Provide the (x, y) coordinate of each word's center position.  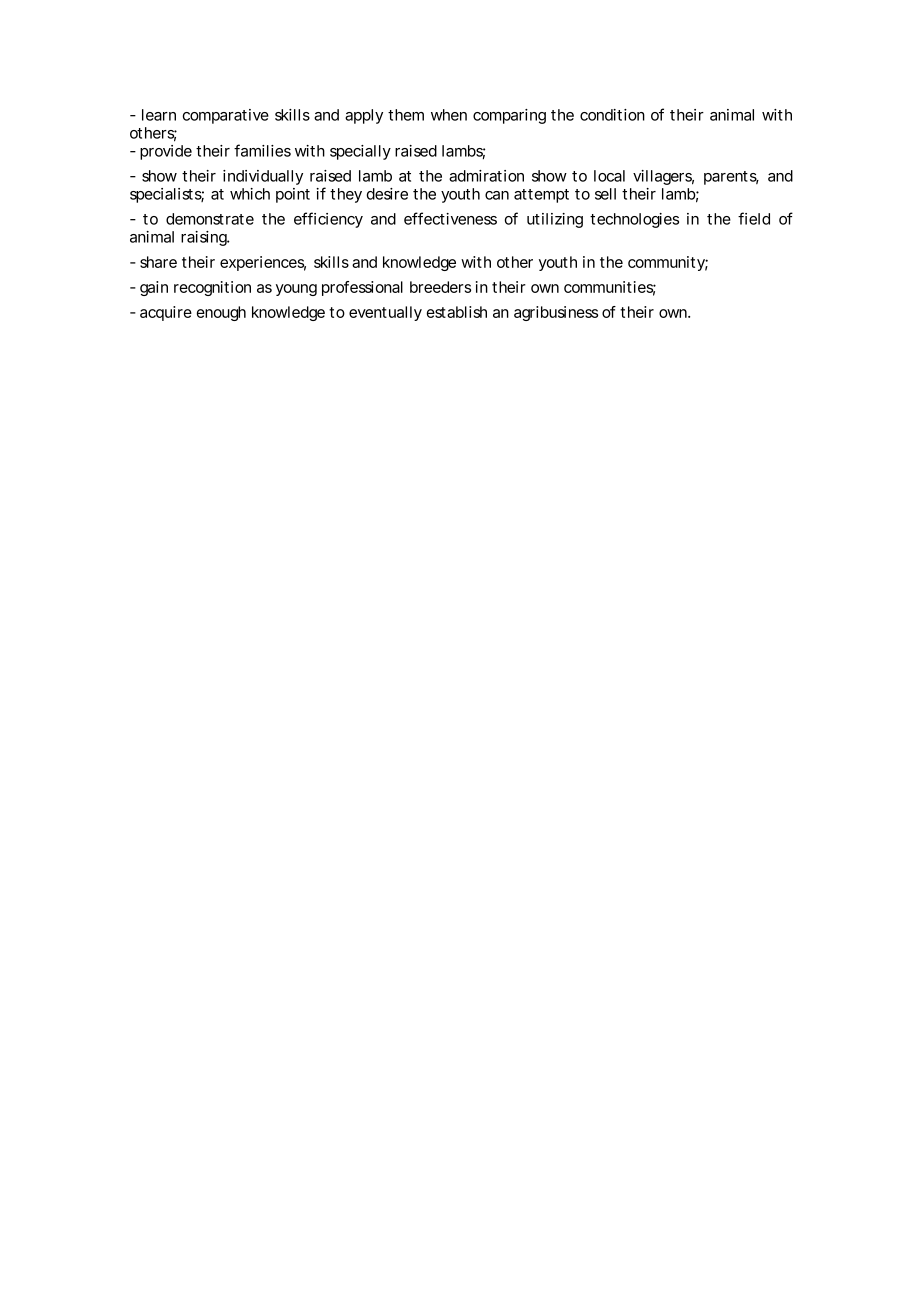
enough (221, 313)
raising (205, 238)
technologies (634, 220)
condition (612, 115)
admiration (486, 176)
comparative (226, 116)
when (449, 115)
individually (263, 177)
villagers (663, 177)
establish (457, 312)
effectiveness (450, 218)
